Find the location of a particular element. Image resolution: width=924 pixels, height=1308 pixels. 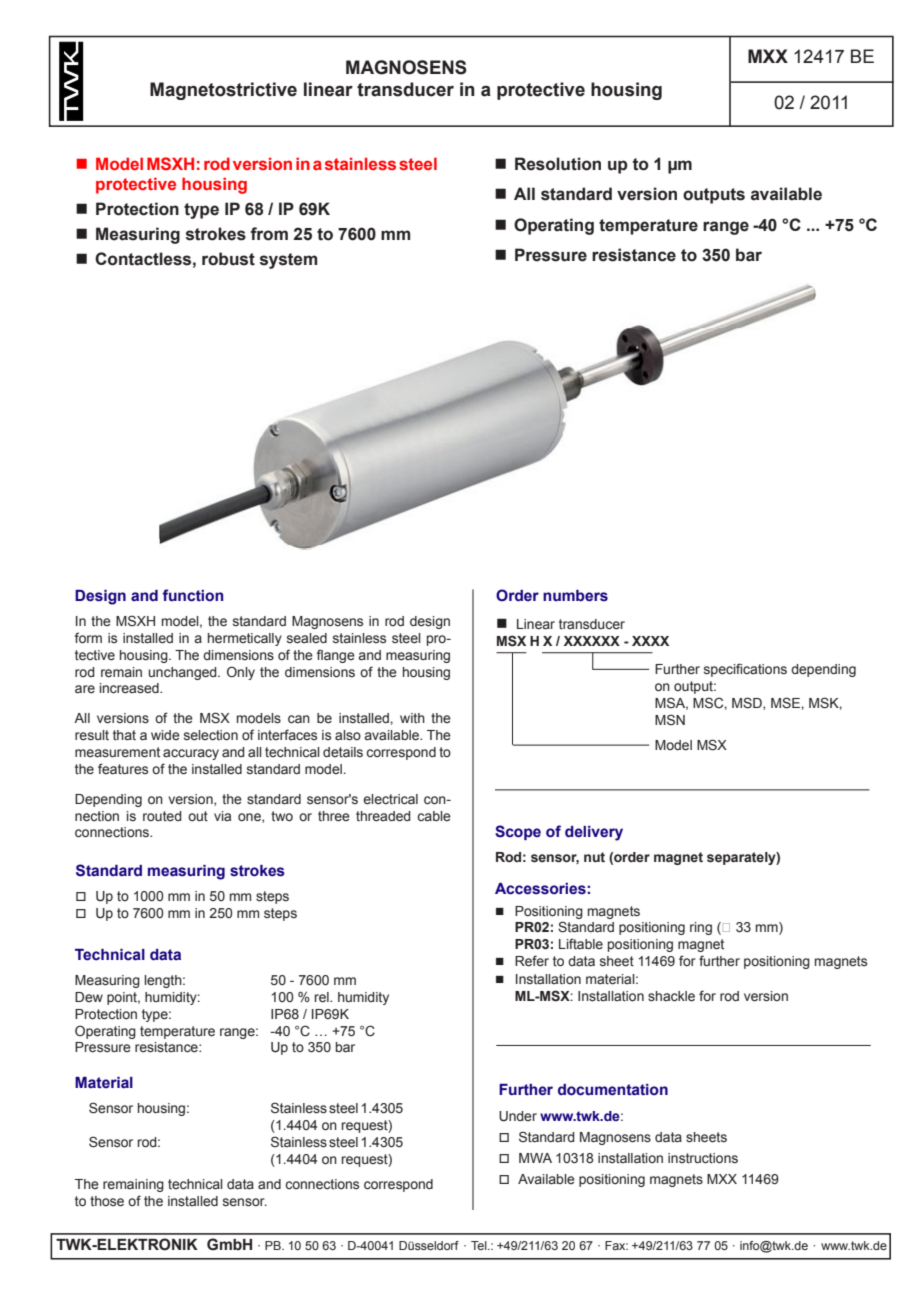

Resolution is located at coordinates (558, 164).
